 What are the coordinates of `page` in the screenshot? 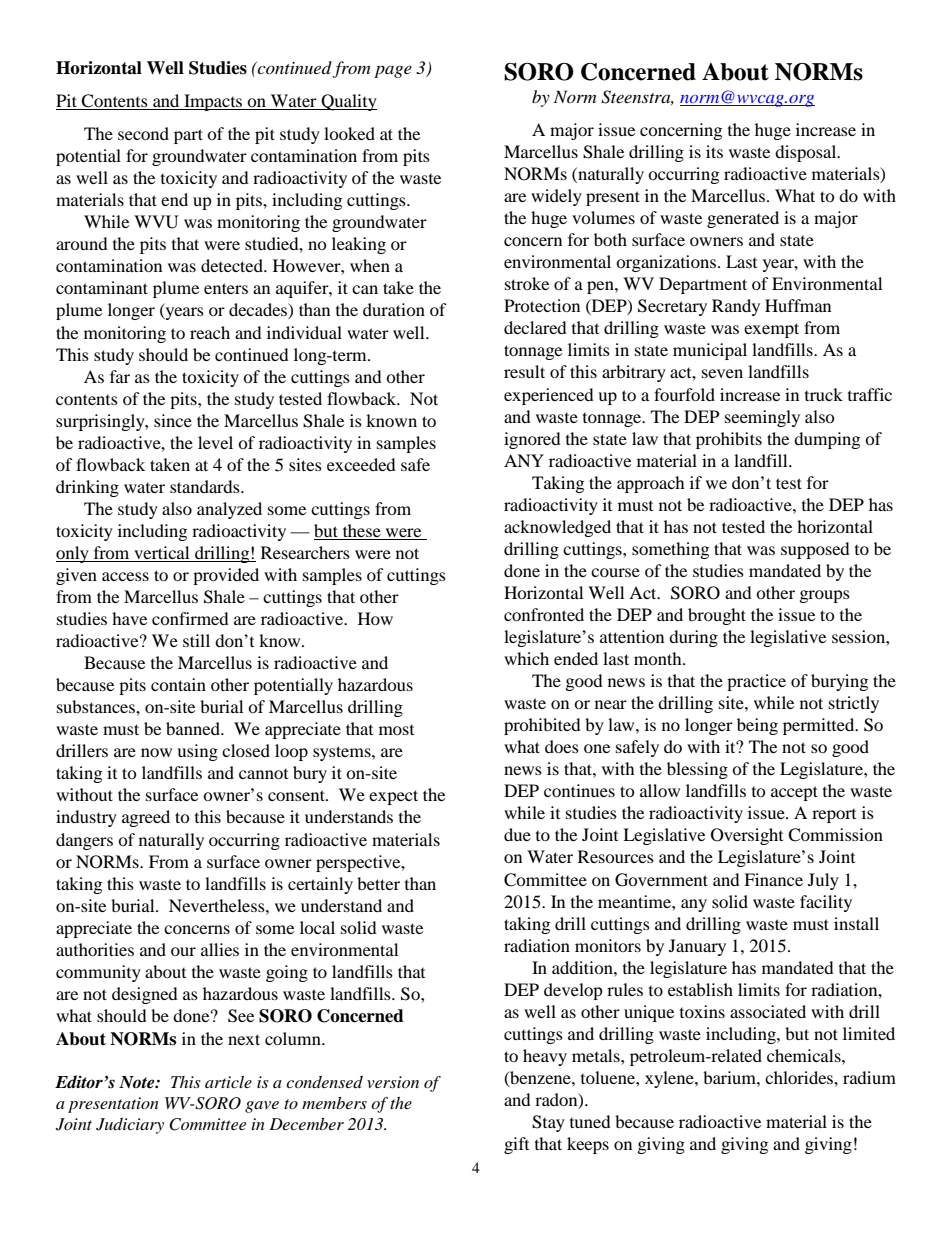 It's located at (393, 71).
